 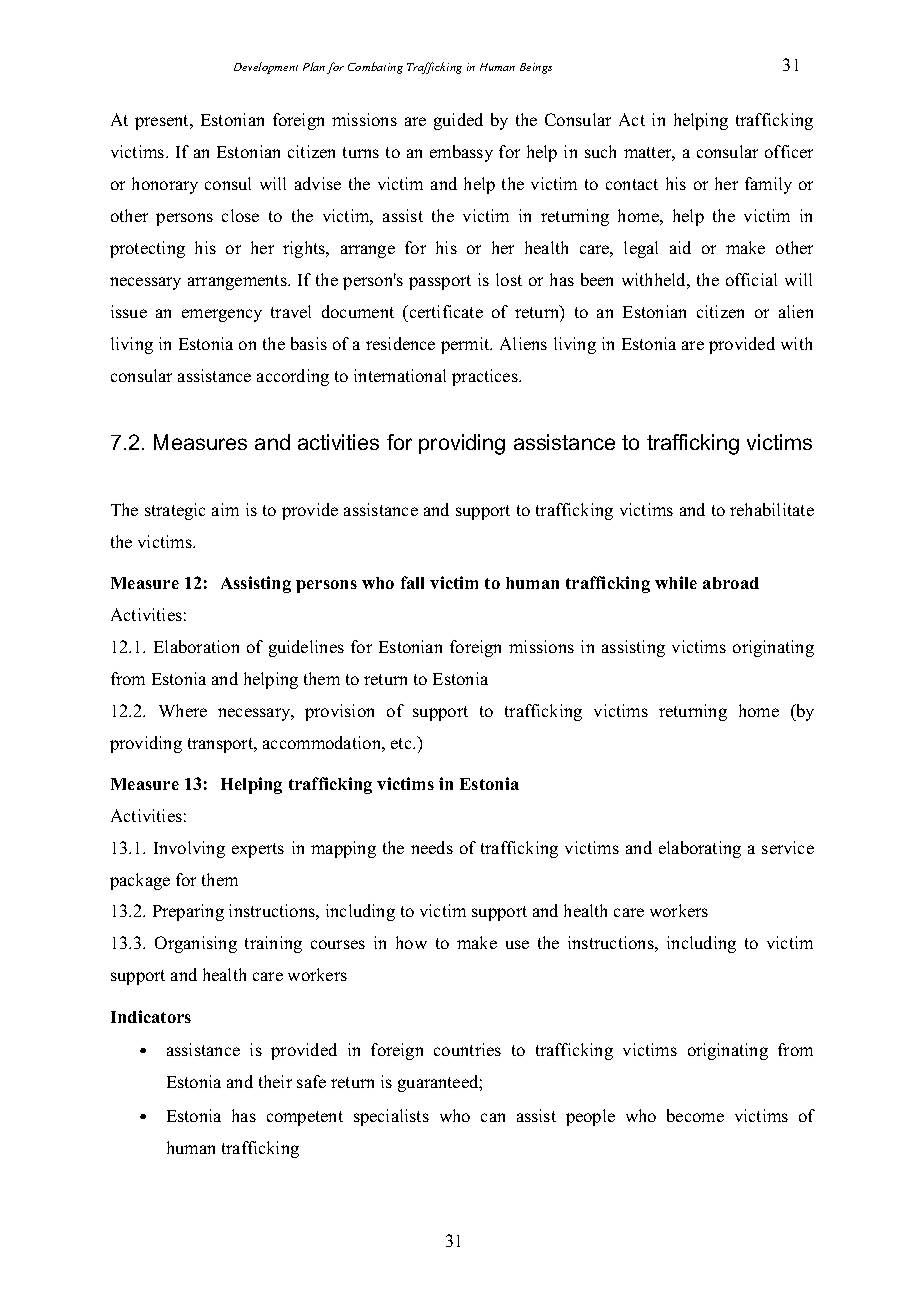 What do you see at coordinates (789, 151) in the screenshot?
I see `officer` at bounding box center [789, 151].
